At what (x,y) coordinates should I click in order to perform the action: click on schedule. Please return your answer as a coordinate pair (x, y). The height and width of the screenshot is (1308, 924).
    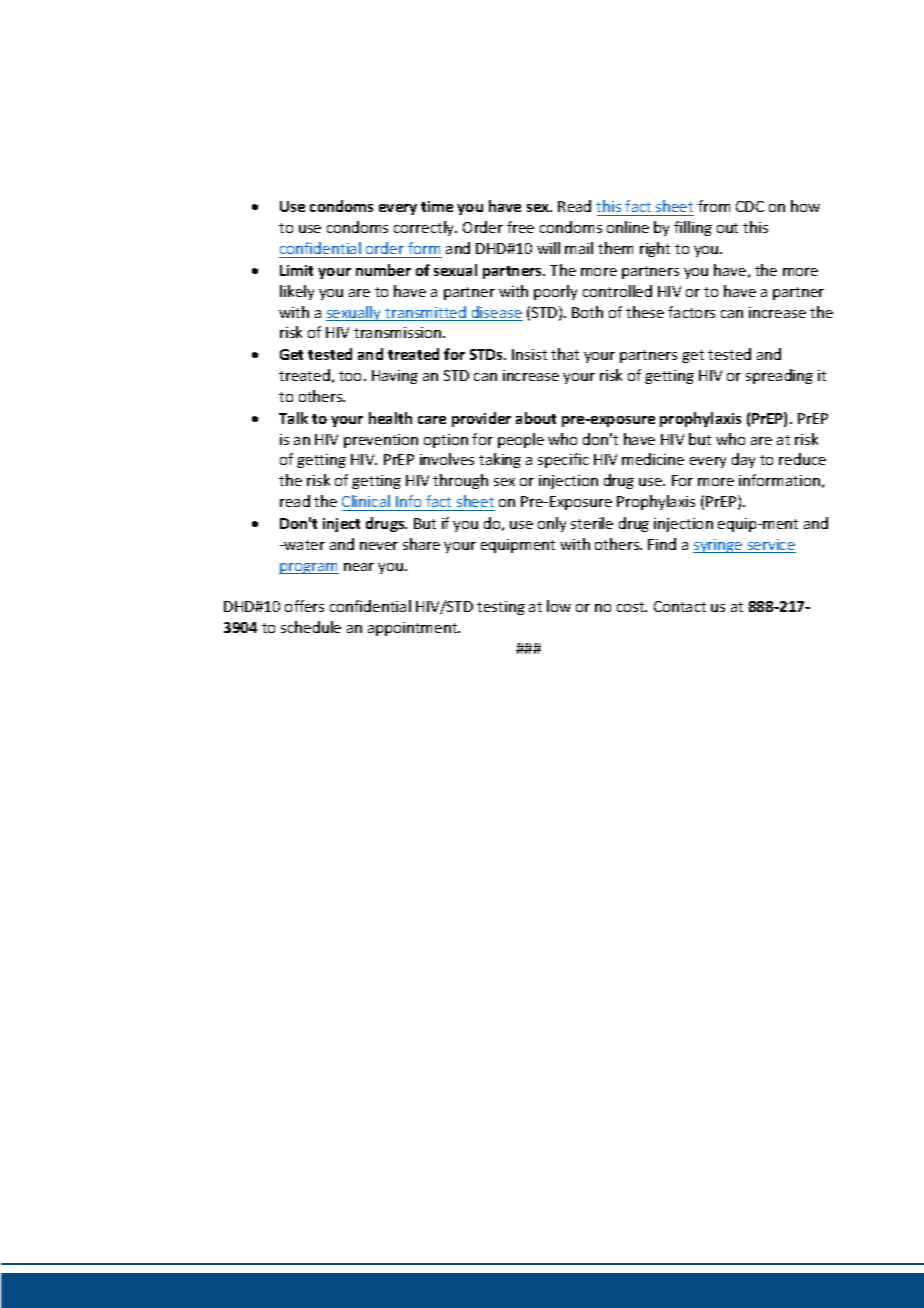
    Looking at the image, I should click on (311, 627).
